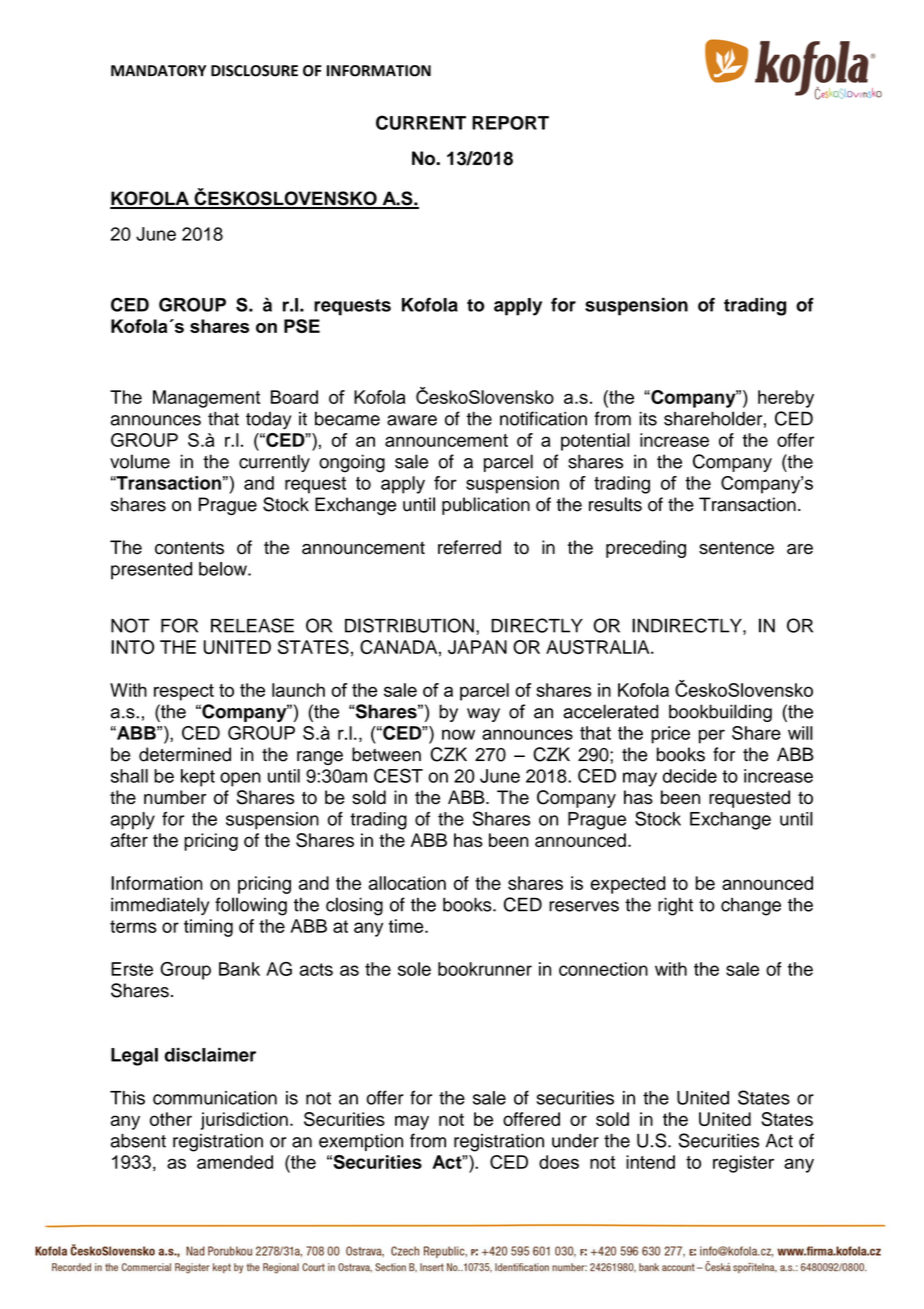 This screenshot has height=1309, width=924. I want to click on JAPAN, so click(477, 647).
